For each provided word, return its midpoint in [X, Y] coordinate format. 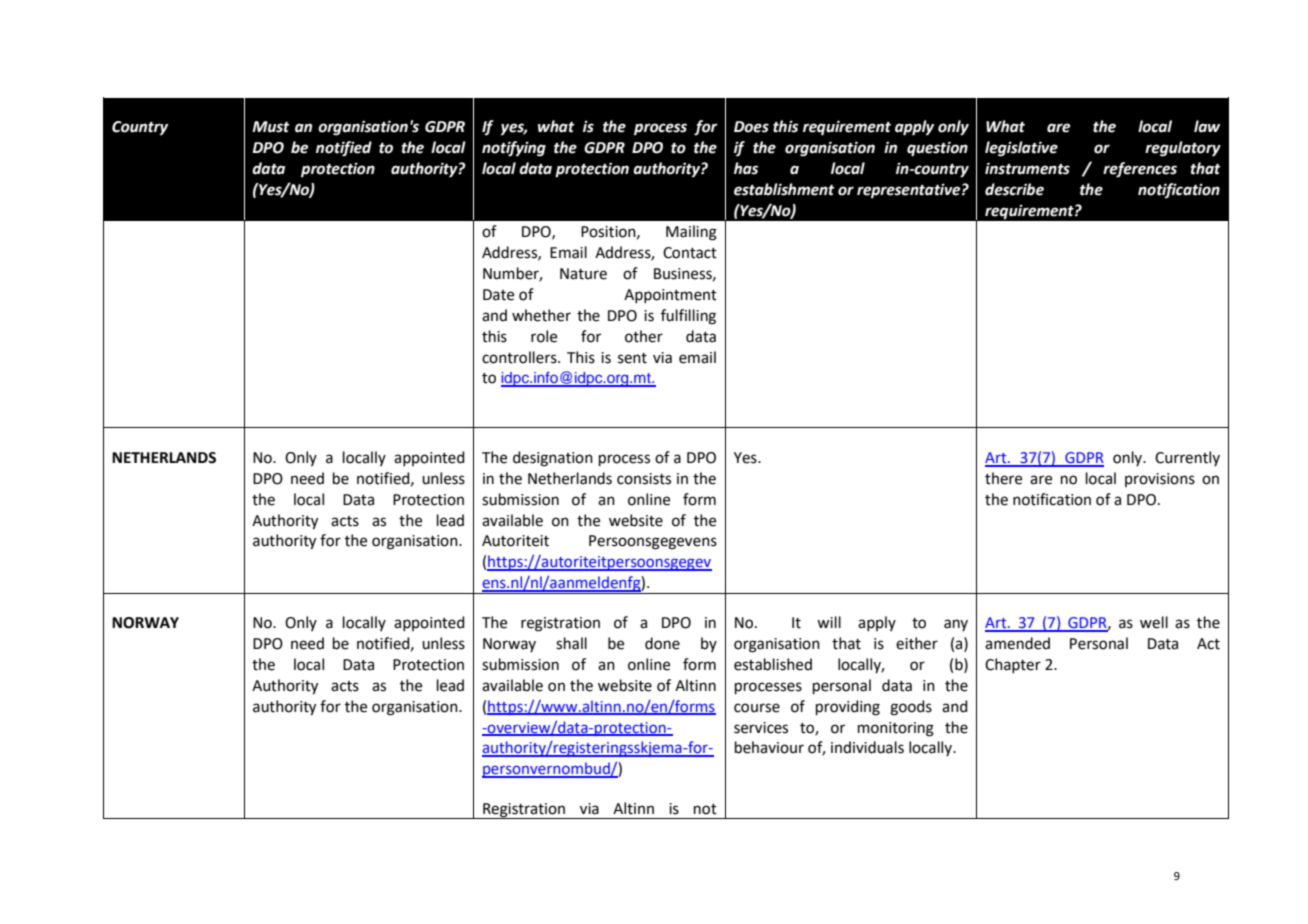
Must [271, 127]
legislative [1021, 149]
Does [751, 127]
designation [553, 459]
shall [571, 643]
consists [644, 479]
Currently [1187, 458]
